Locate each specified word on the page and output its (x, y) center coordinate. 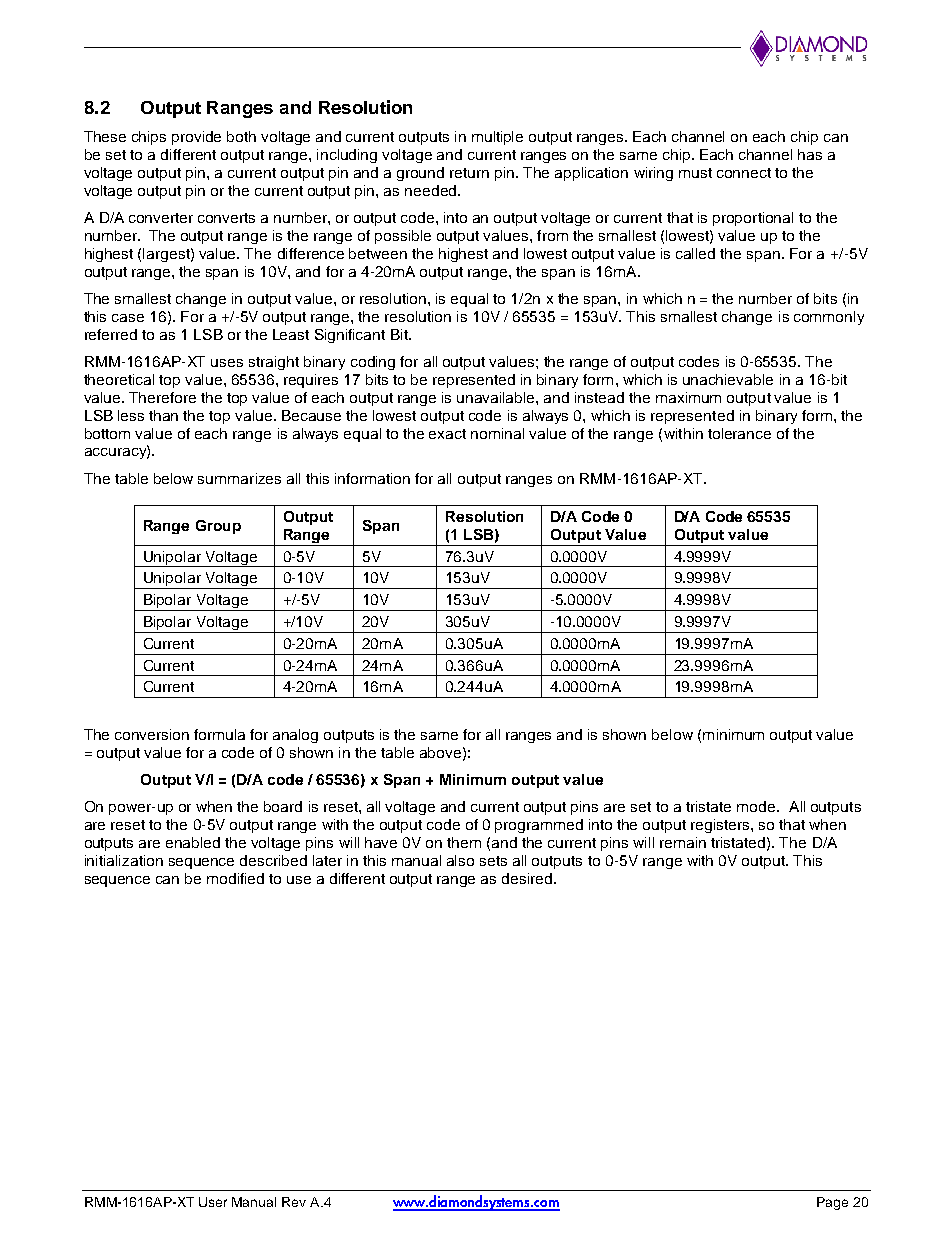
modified (235, 878)
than (163, 415)
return (469, 173)
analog (295, 736)
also (460, 860)
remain (683, 842)
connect (744, 173)
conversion (152, 734)
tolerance (739, 433)
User (213, 1202)
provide (196, 138)
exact (447, 434)
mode (757, 806)
